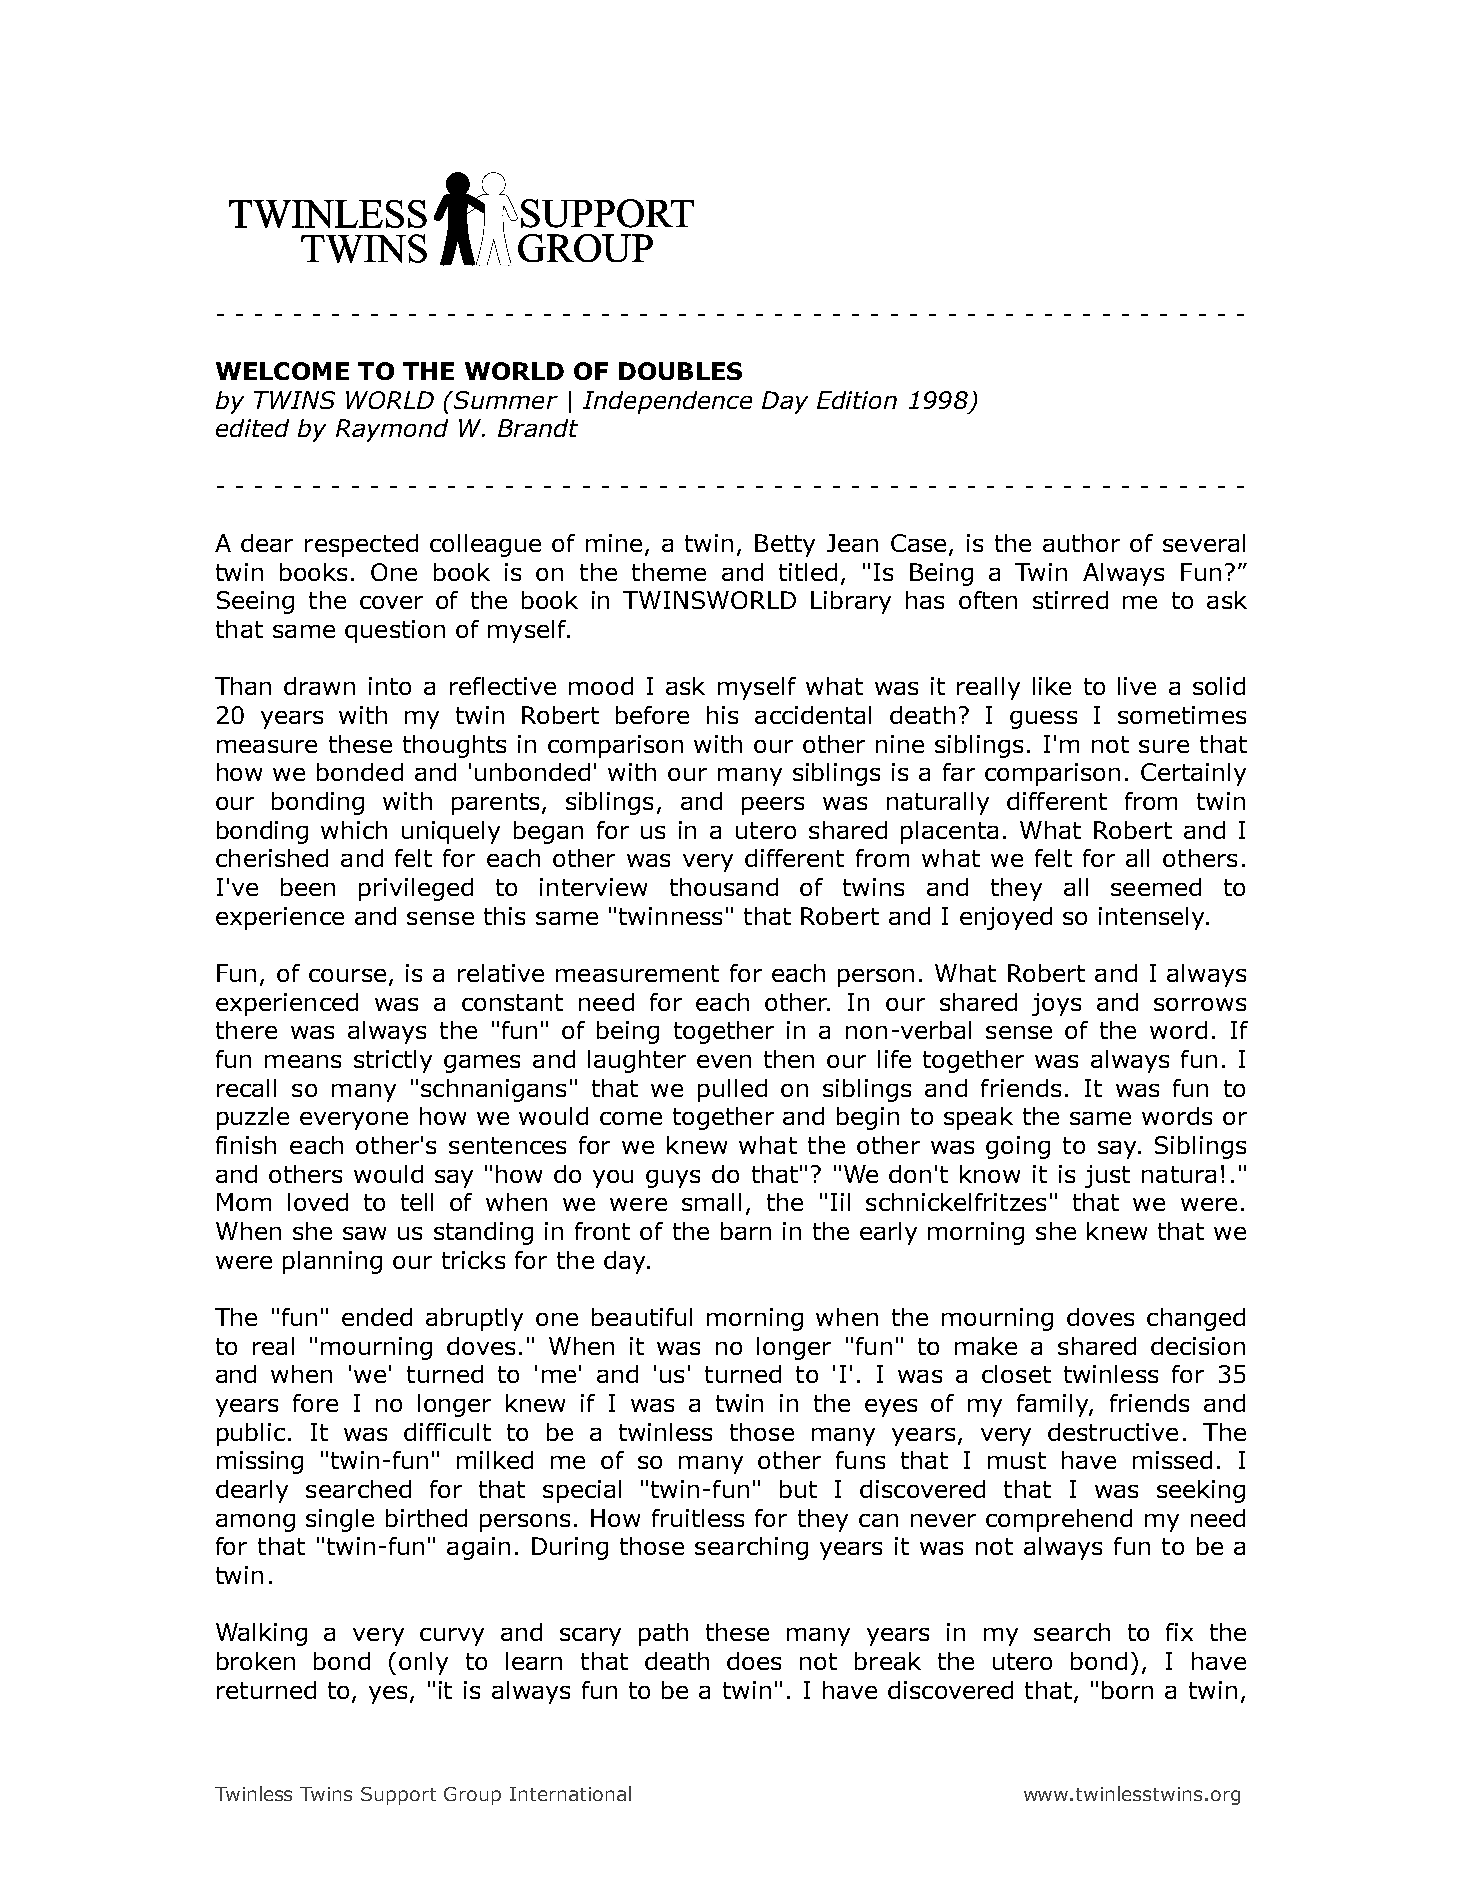 The height and width of the page is (1892, 1462). What do you see at coordinates (364, 1233) in the page?
I see `saw` at bounding box center [364, 1233].
